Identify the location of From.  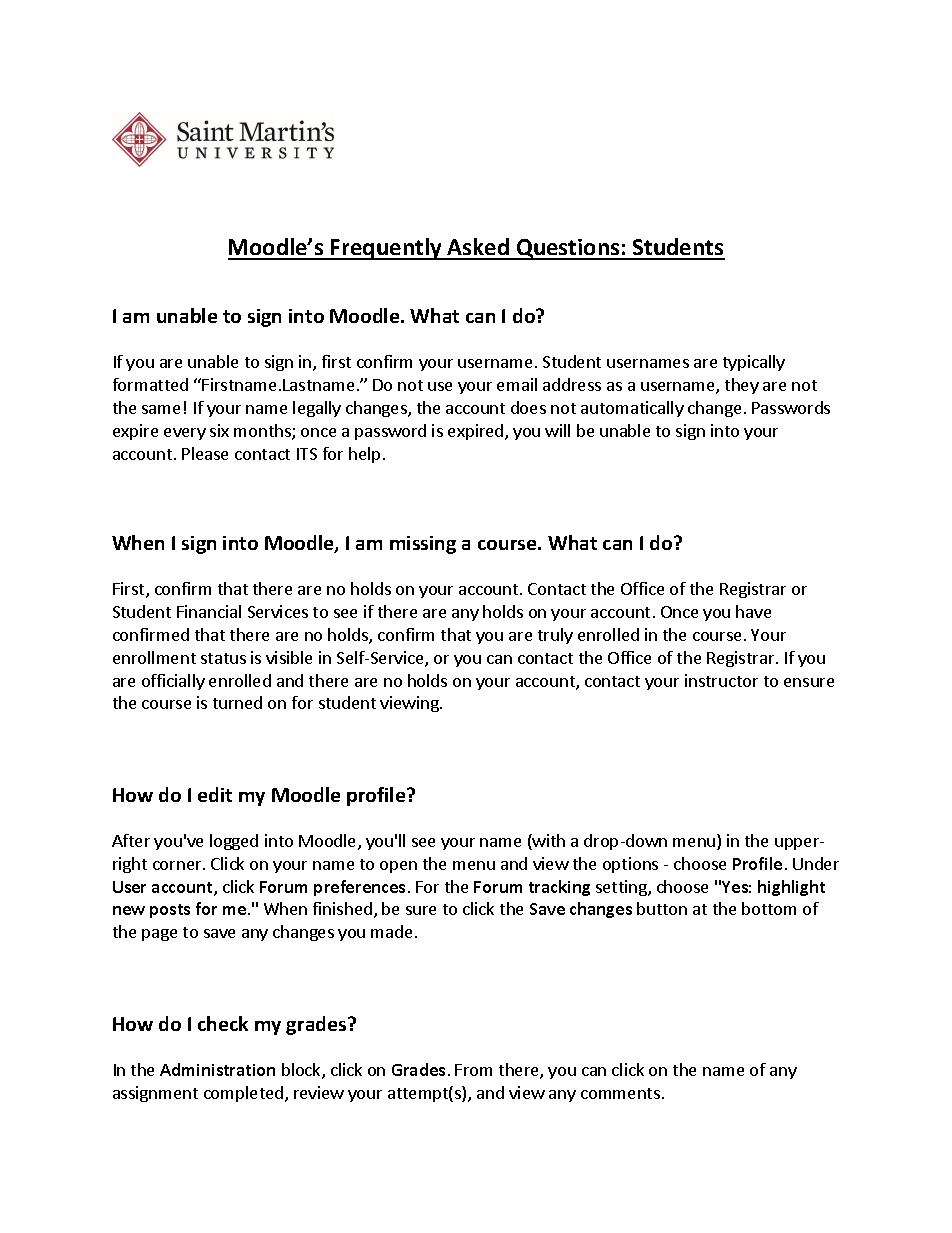
(473, 1070).
